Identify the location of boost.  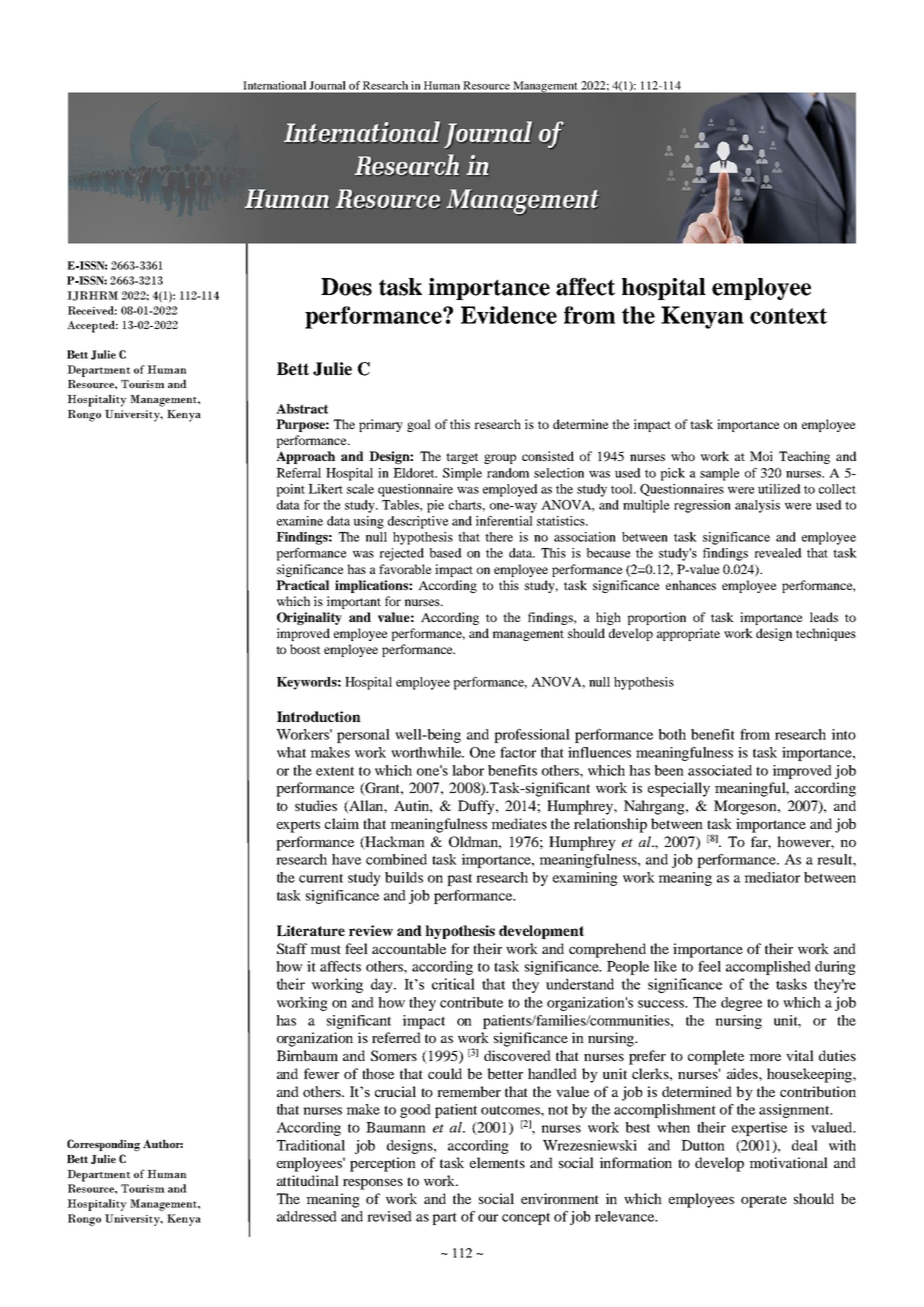
(305, 649).
